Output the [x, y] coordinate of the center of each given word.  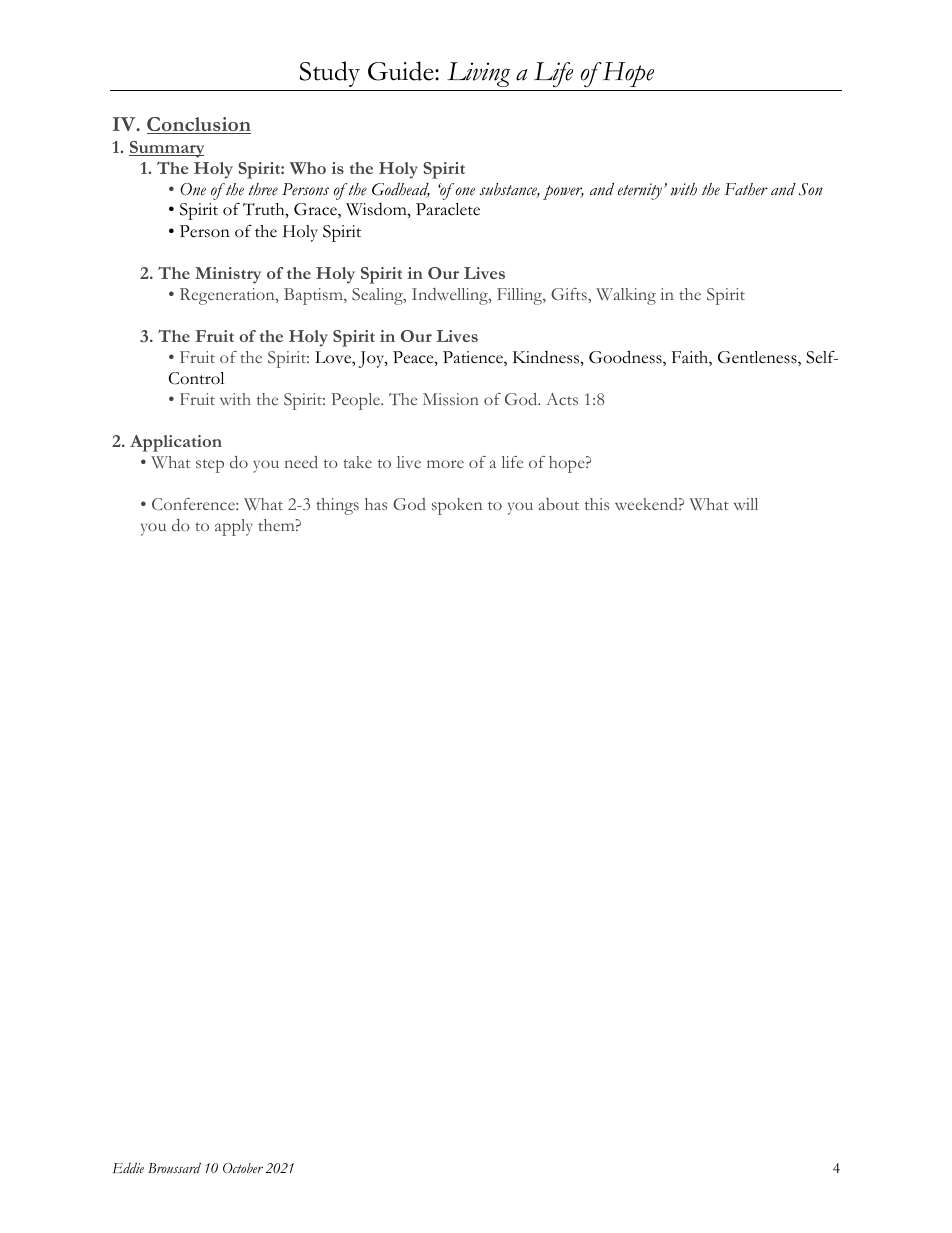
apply [234, 527]
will [746, 504]
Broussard [174, 1168]
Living [478, 74]
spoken [457, 506]
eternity [640, 191]
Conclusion [199, 125]
